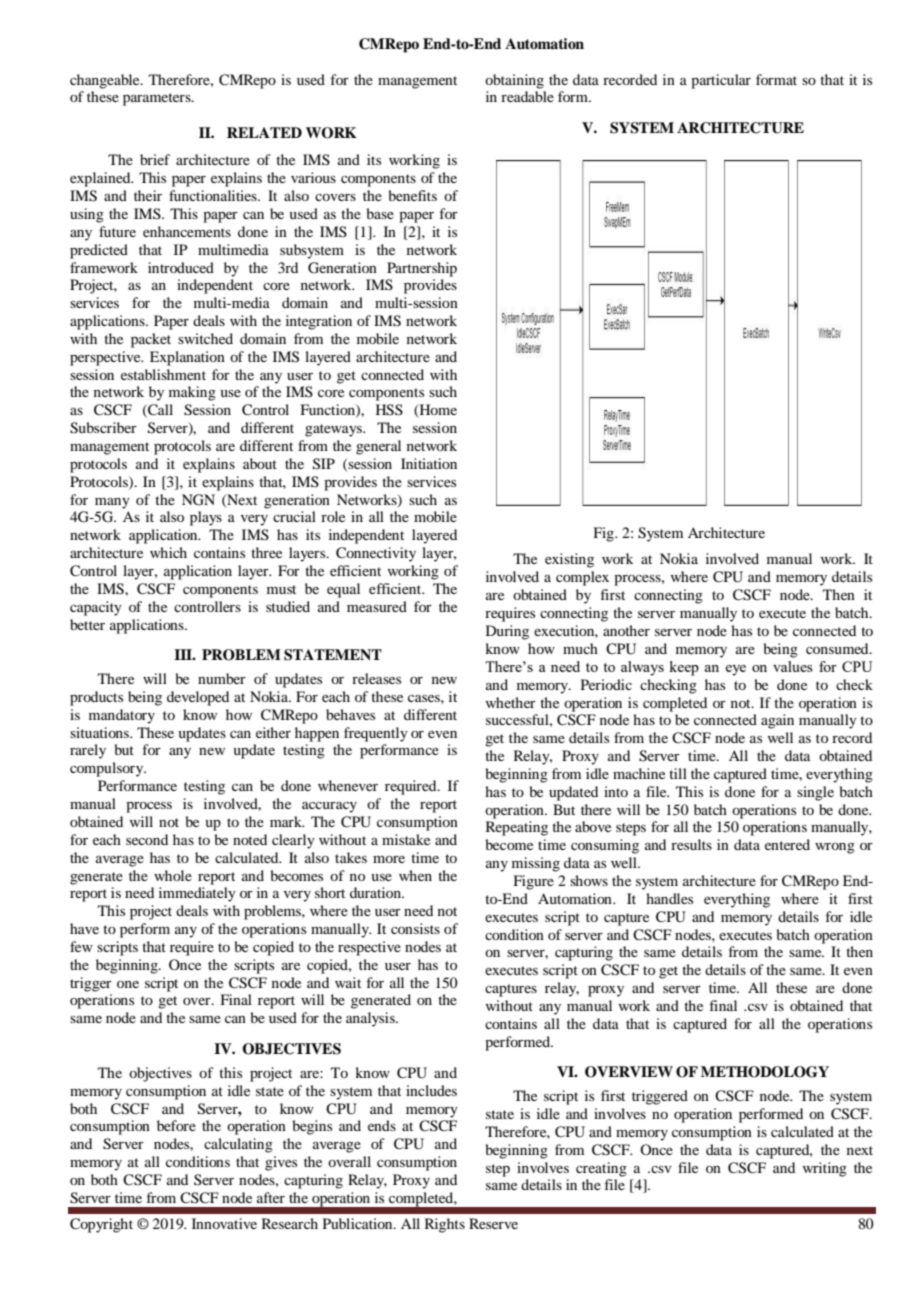 The image size is (924, 1307). I want to click on handles, so click(669, 898).
